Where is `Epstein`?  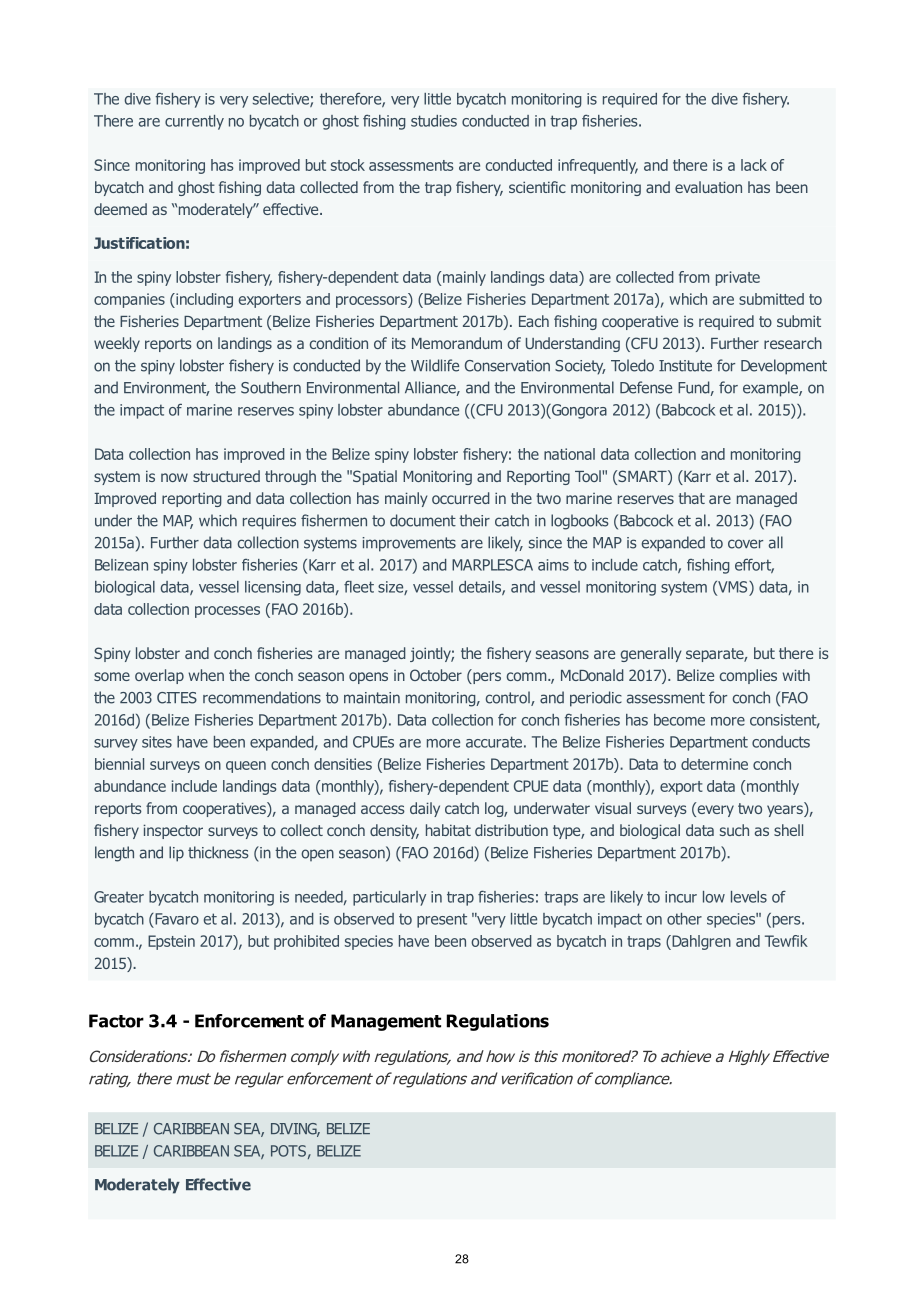 Epstein is located at coordinates (171, 942).
